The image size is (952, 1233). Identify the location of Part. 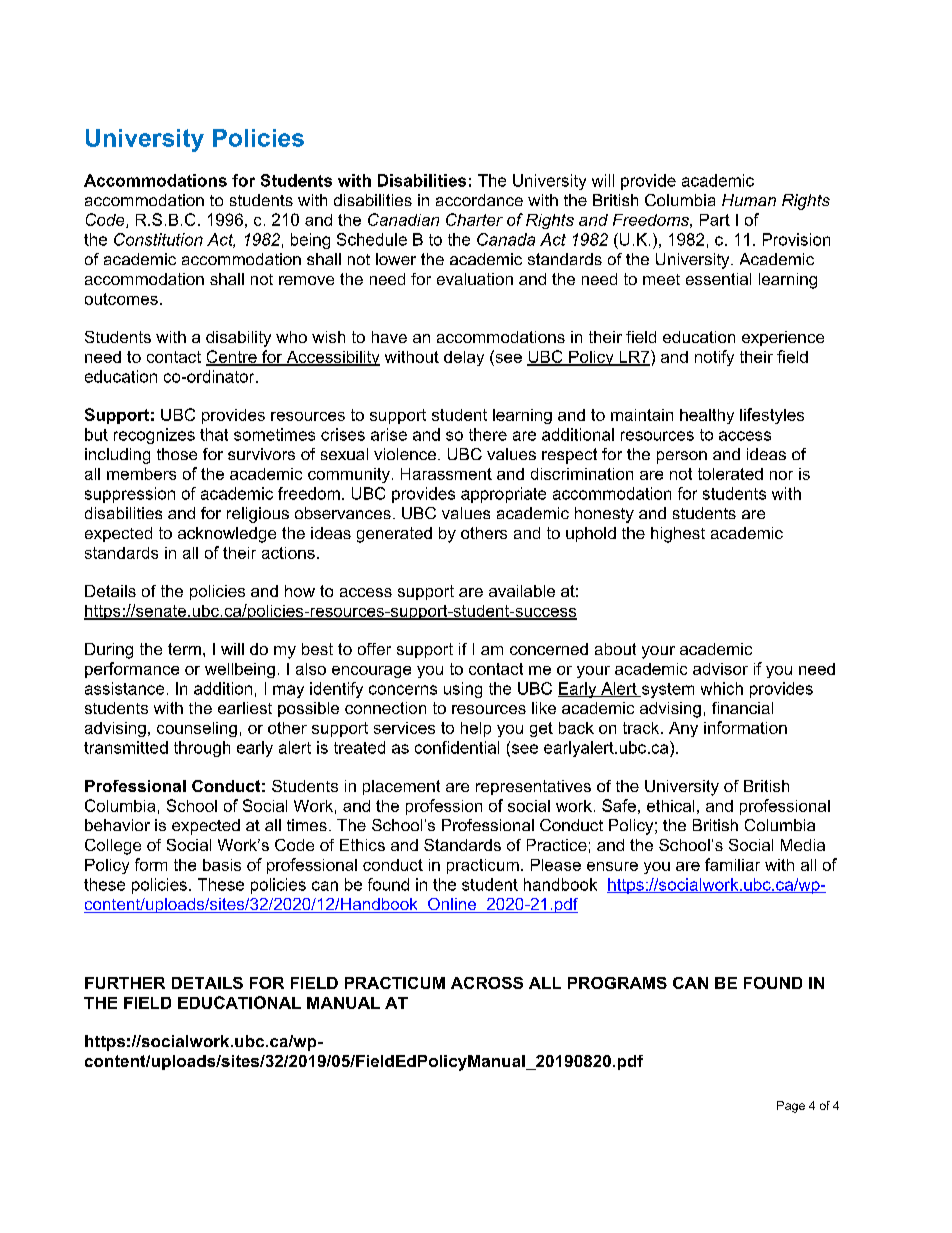
(715, 220).
